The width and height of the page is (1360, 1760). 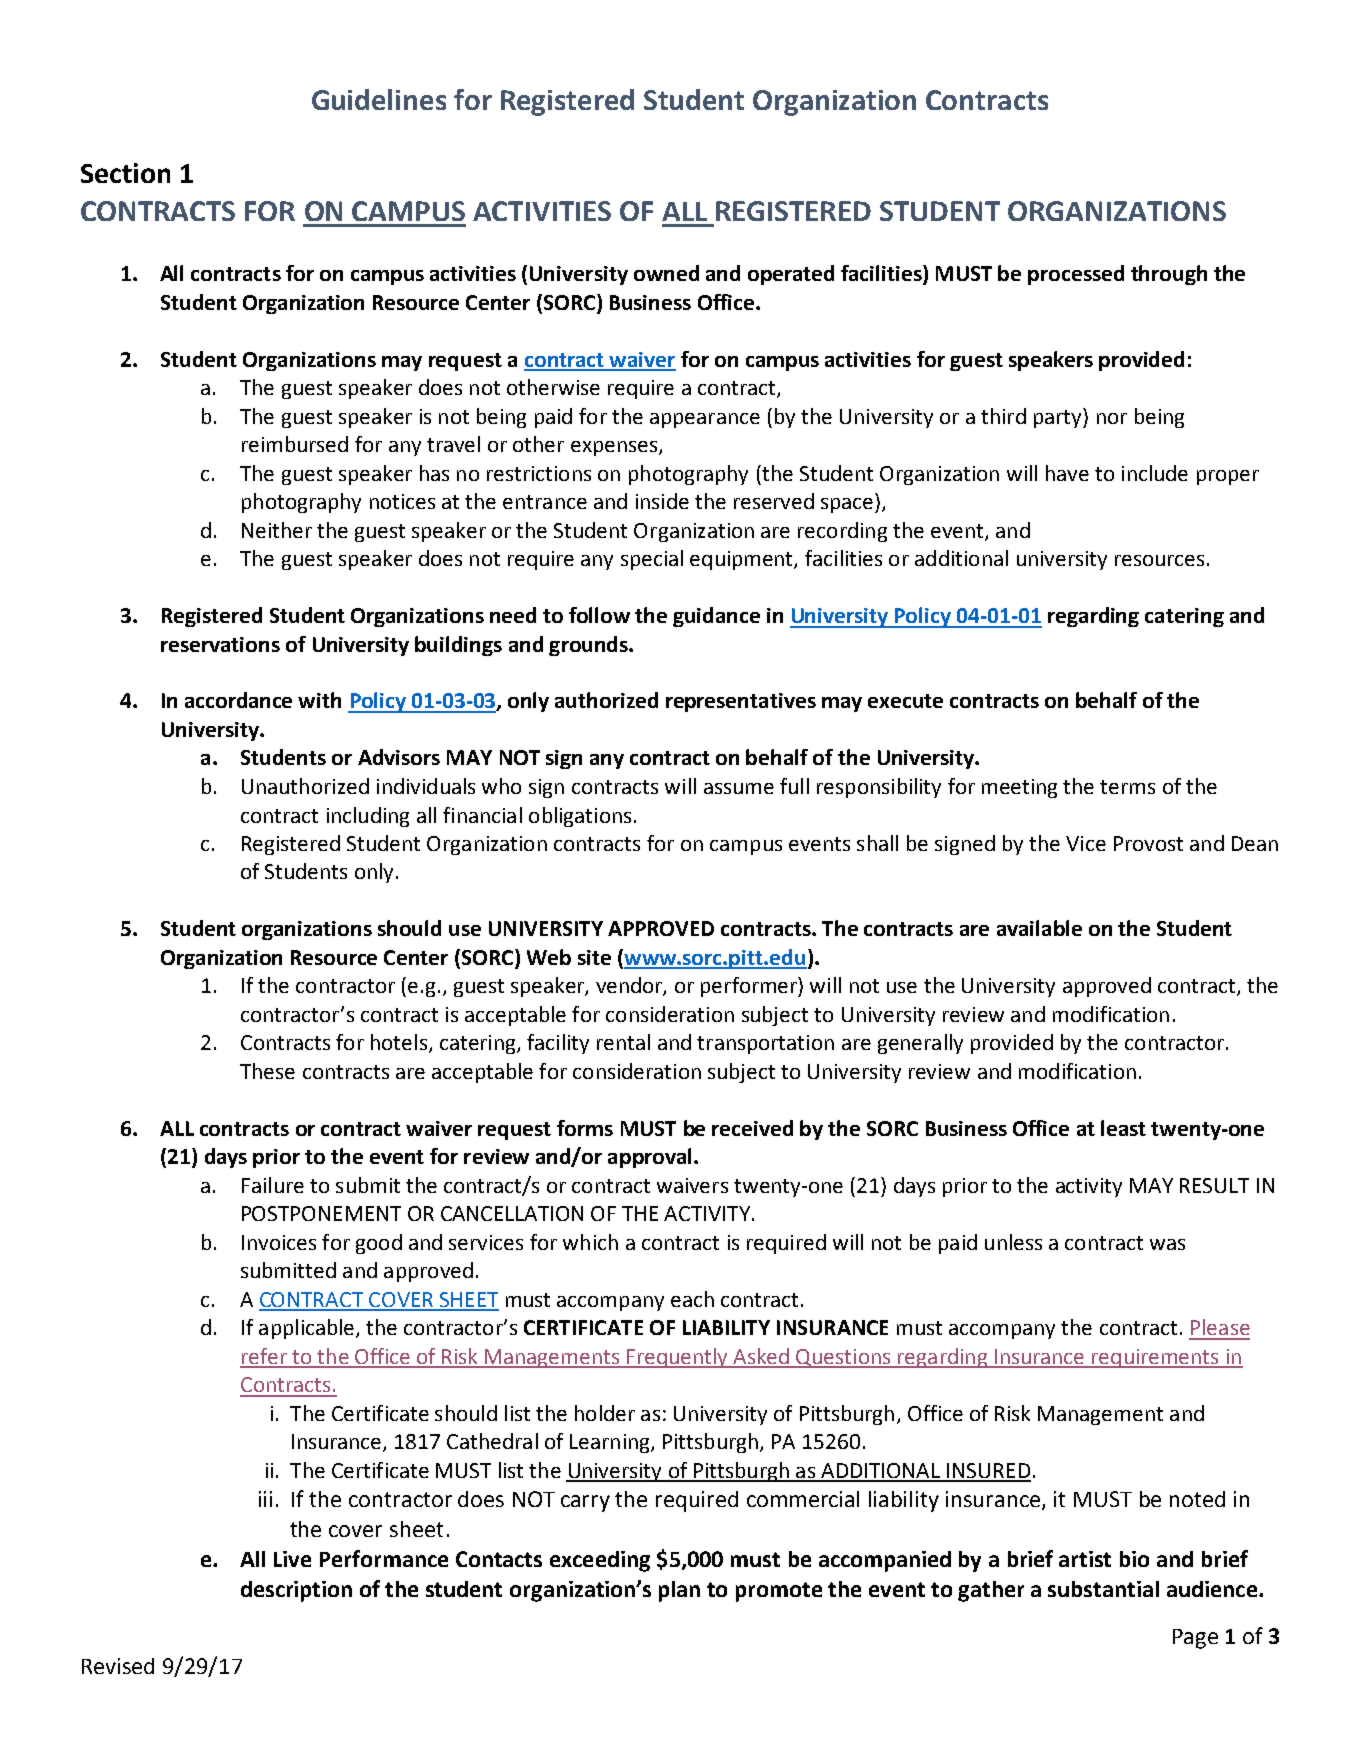 What do you see at coordinates (666, 273) in the page?
I see `owned` at bounding box center [666, 273].
